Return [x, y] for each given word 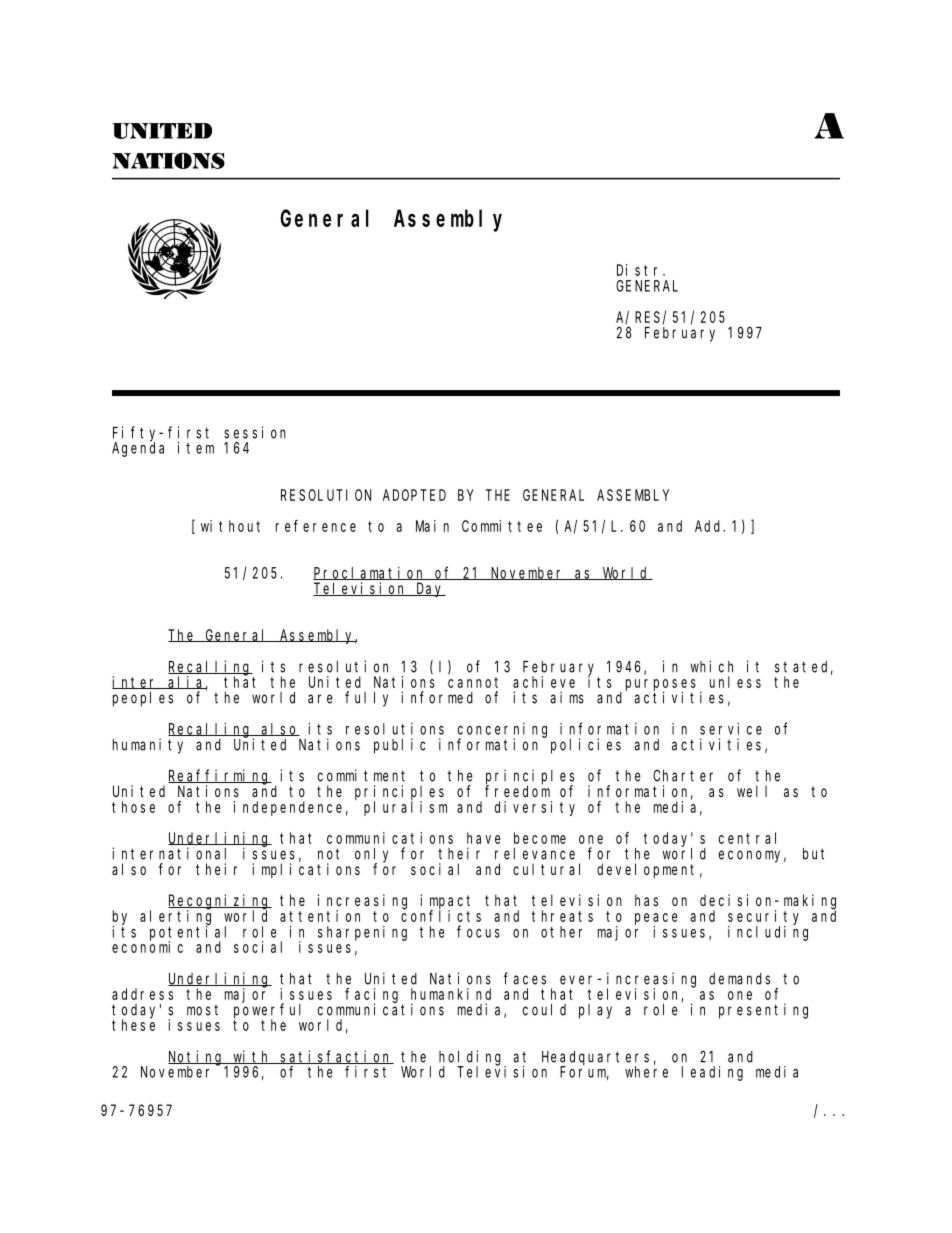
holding [472, 1058]
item [196, 448]
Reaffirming [220, 777]
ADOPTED [414, 495]
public [399, 746]
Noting [197, 1058]
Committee [502, 526]
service [731, 729]
